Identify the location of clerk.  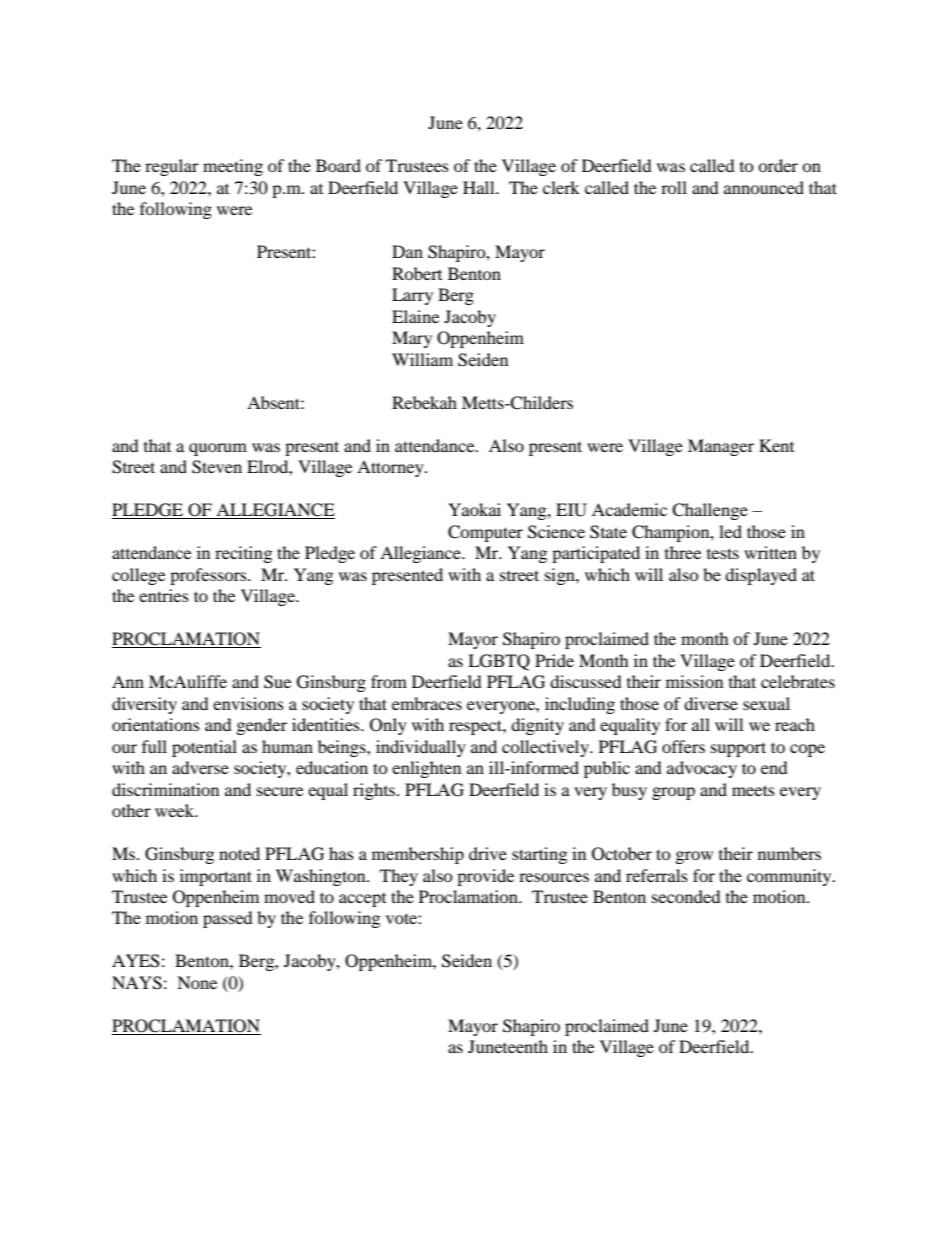
(561, 187).
